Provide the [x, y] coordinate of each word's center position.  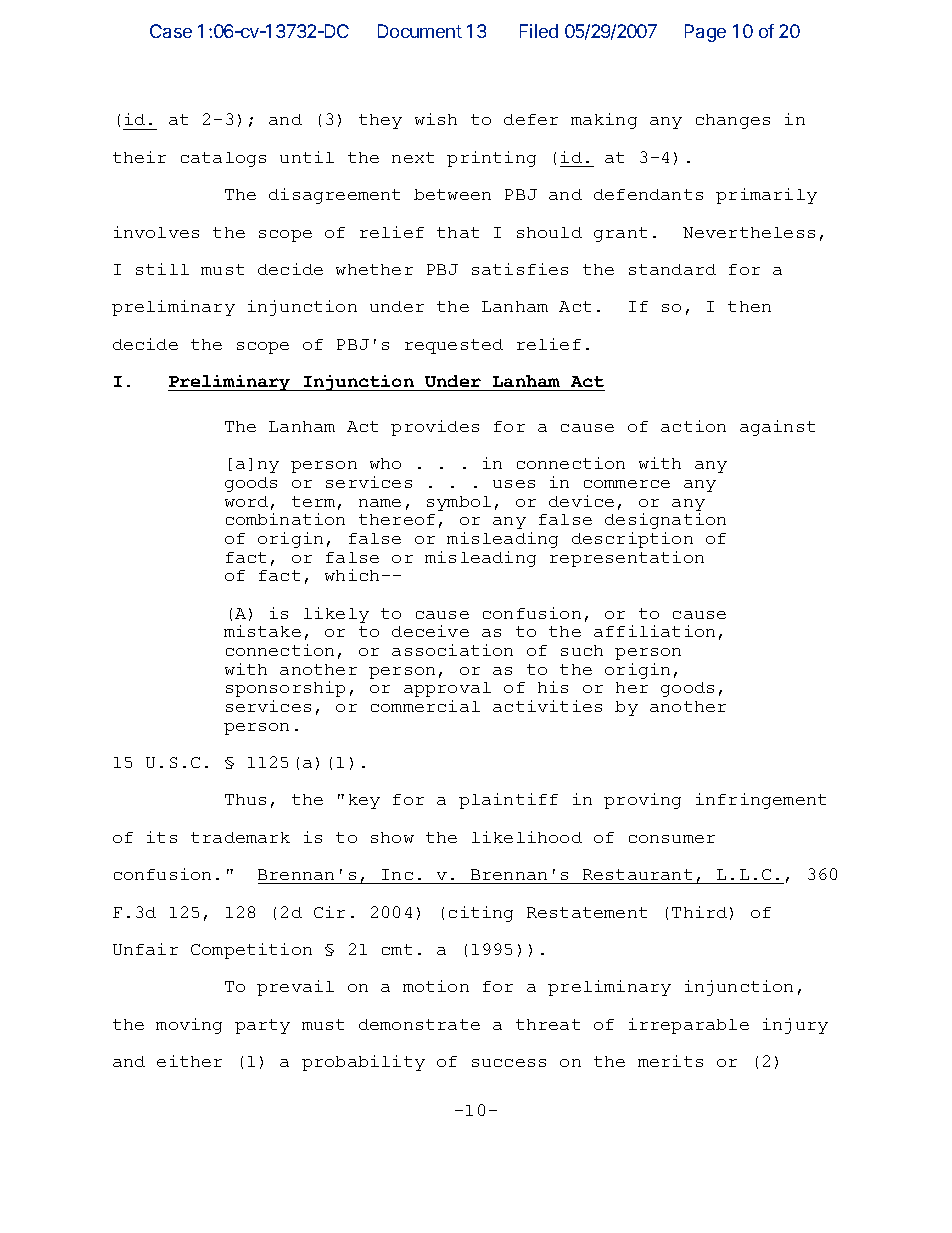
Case [171, 31]
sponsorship [285, 689]
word [246, 501]
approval [447, 689]
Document [420, 31]
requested [454, 346]
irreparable [689, 1026]
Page [705, 33]
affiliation [654, 631]
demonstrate [419, 1024]
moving [189, 1026]
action [693, 426]
